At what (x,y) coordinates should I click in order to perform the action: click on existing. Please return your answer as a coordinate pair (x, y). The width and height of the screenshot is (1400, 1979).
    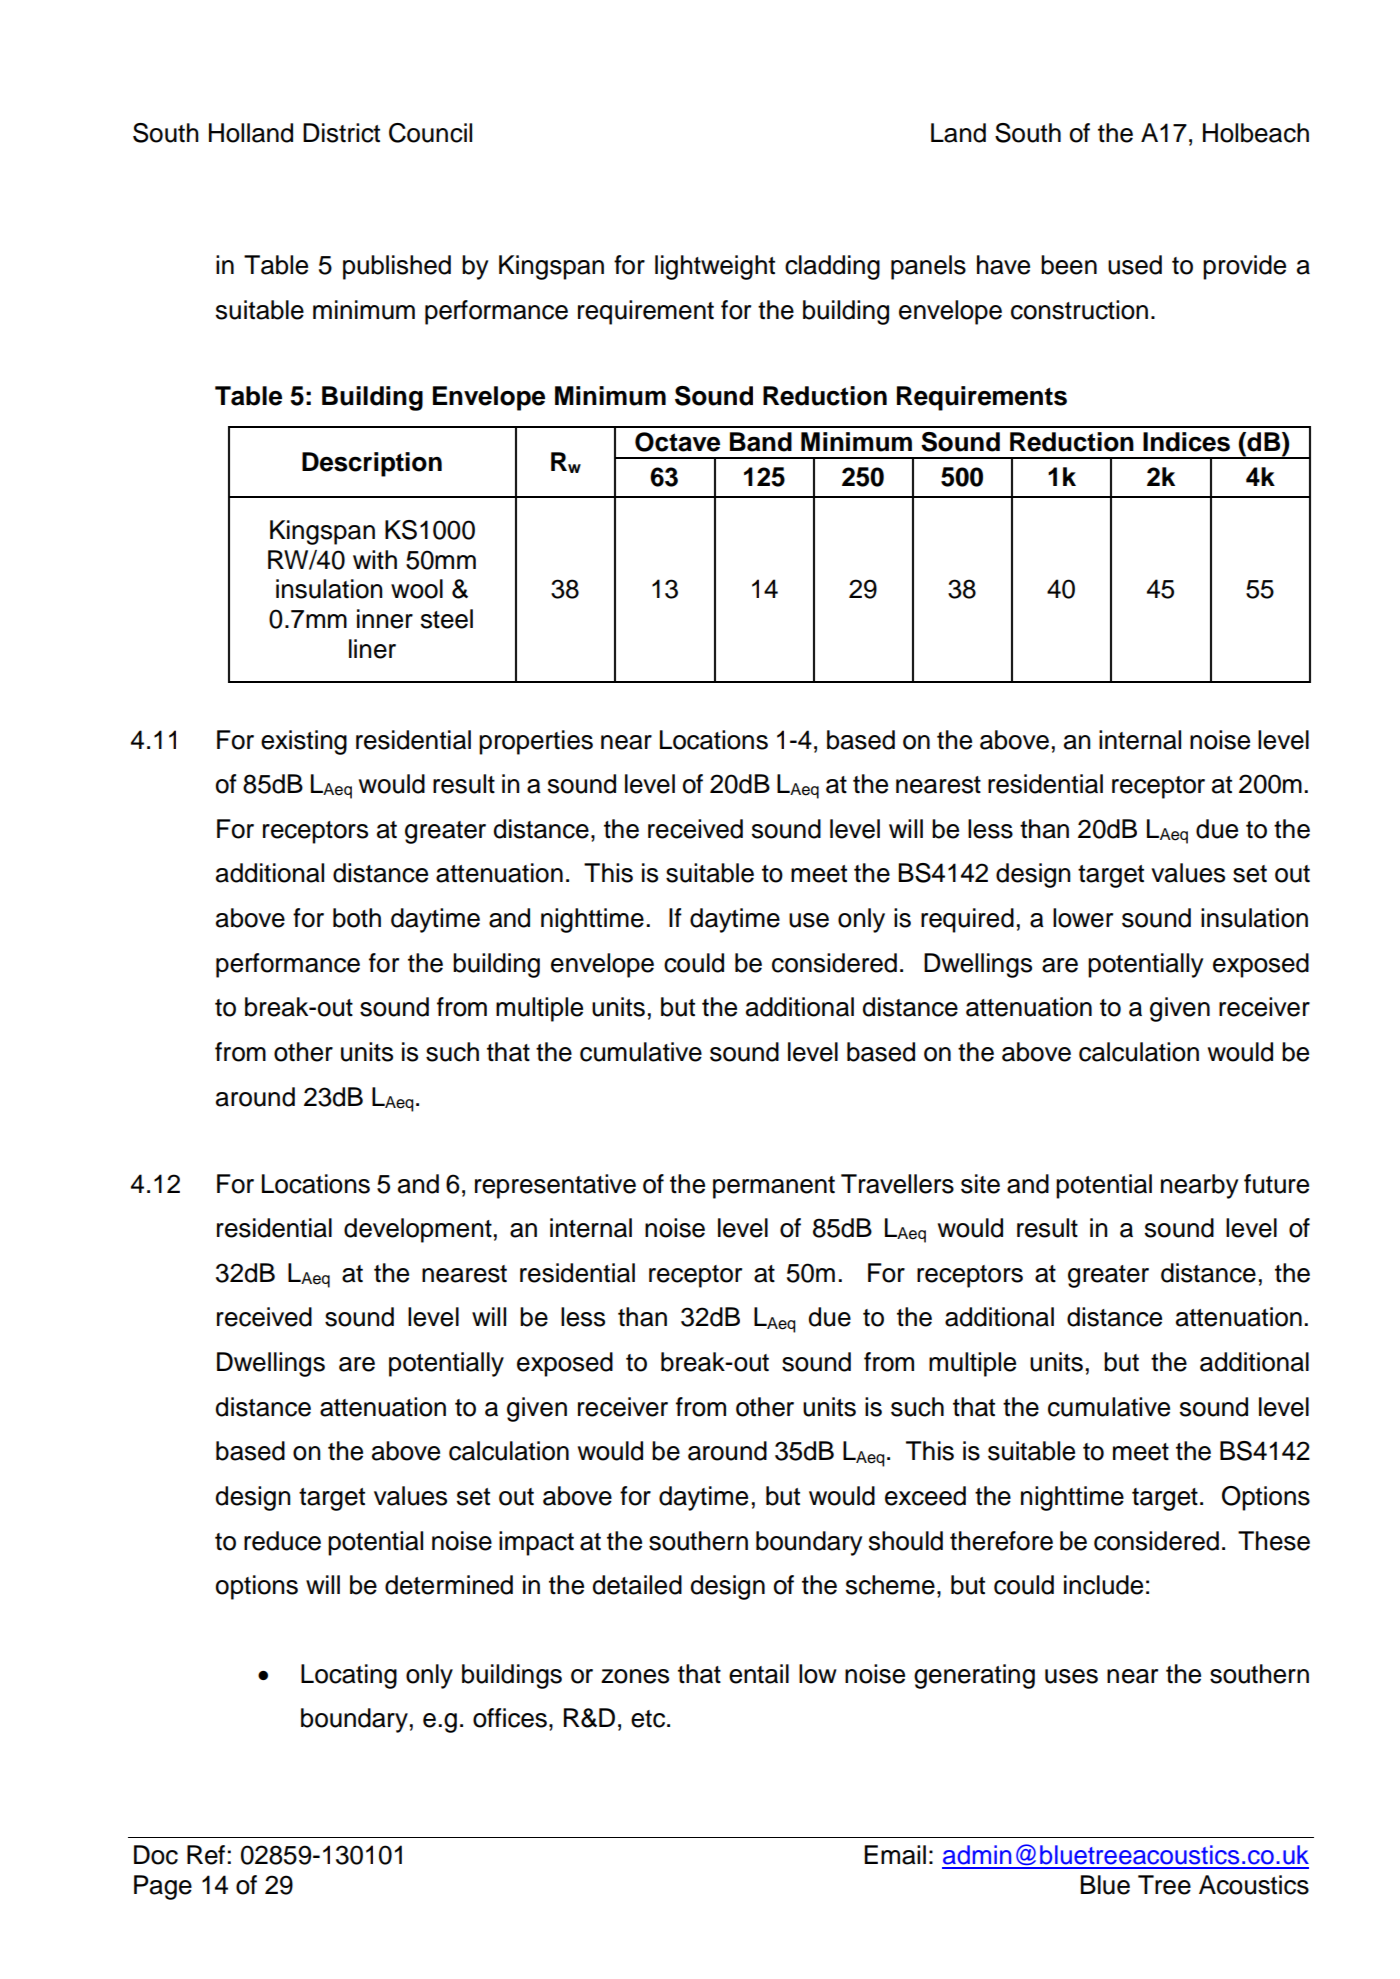
    Looking at the image, I should click on (304, 742).
